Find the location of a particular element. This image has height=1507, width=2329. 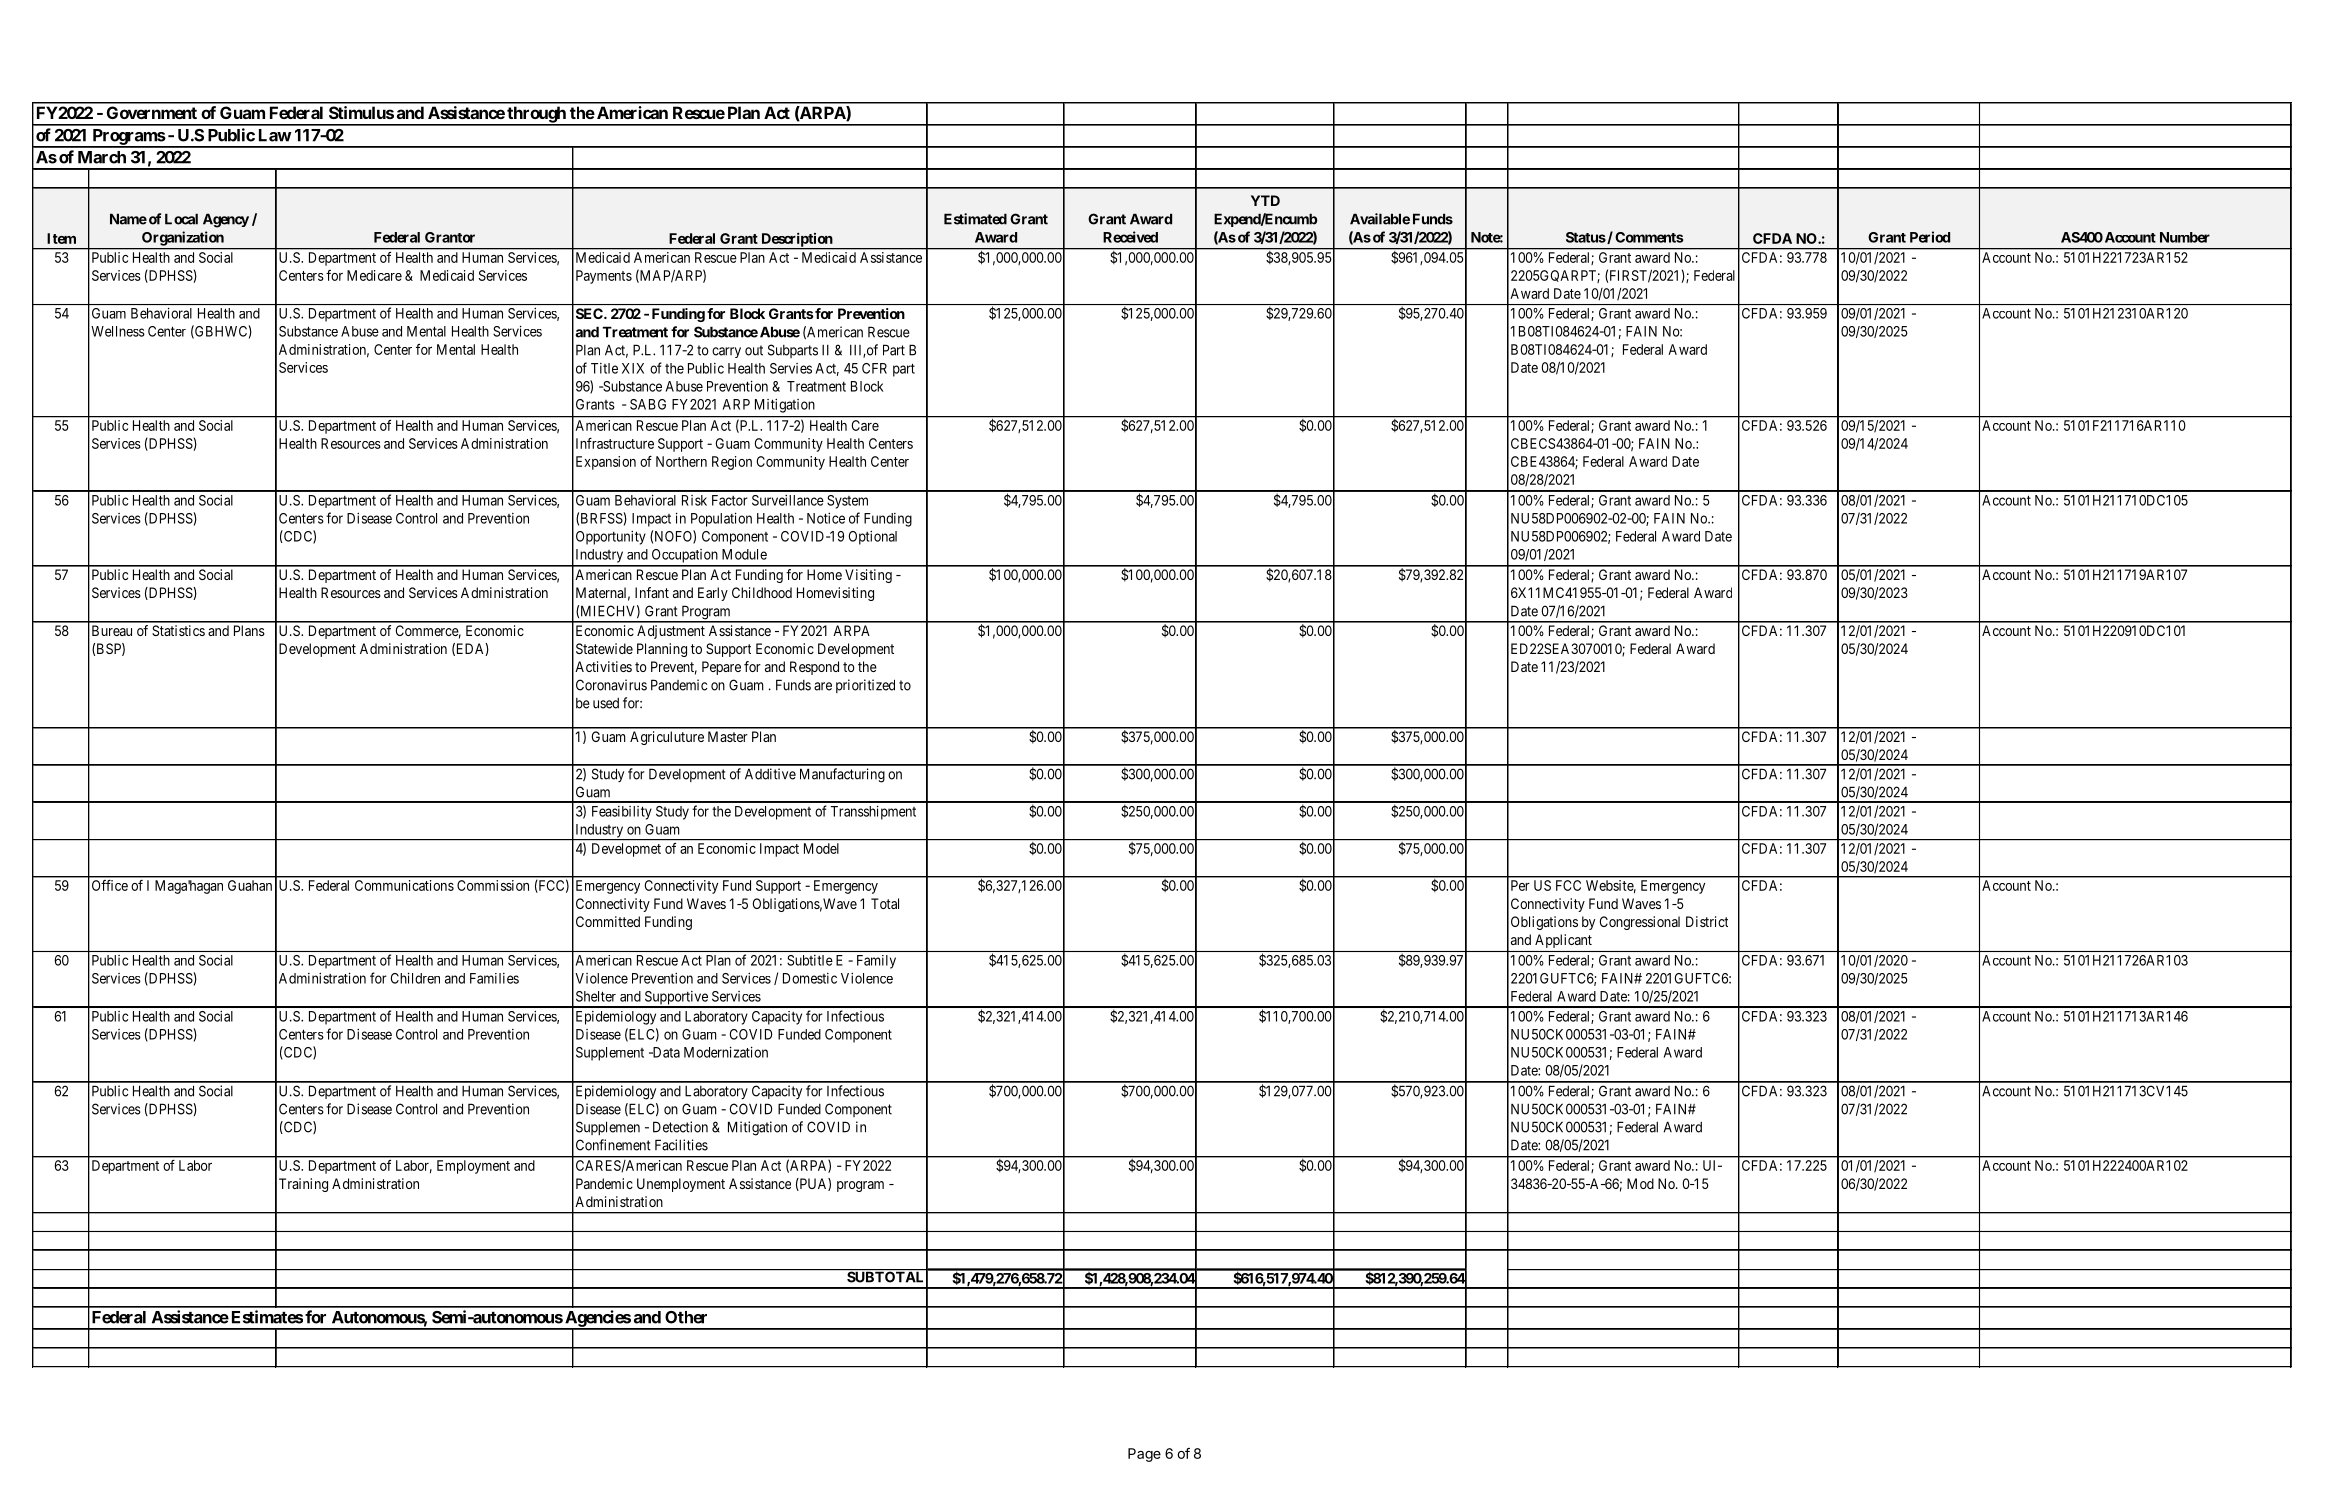

Facilities is located at coordinates (681, 1145).
